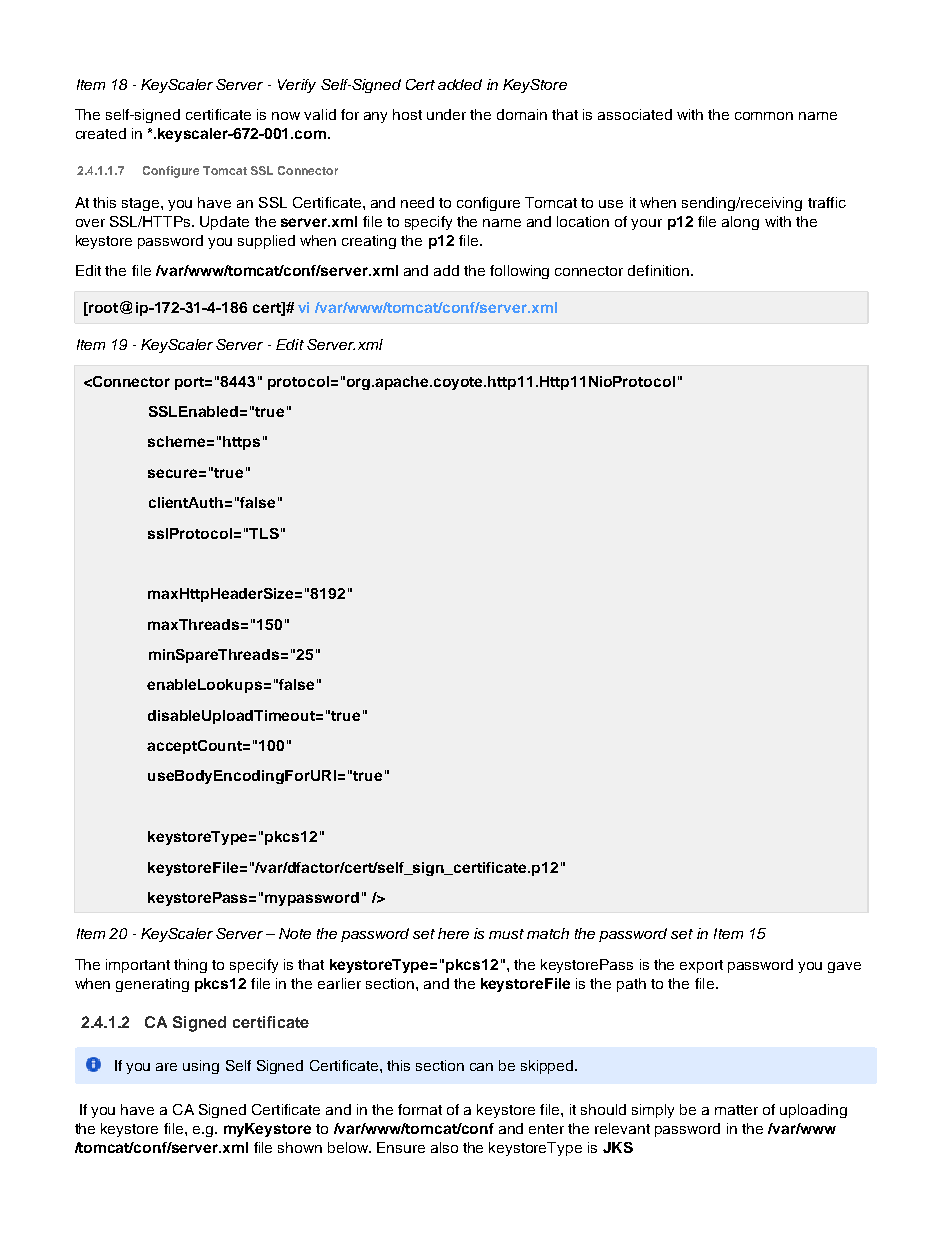 Image resolution: width=952 pixels, height=1233 pixels. I want to click on using, so click(201, 1067).
